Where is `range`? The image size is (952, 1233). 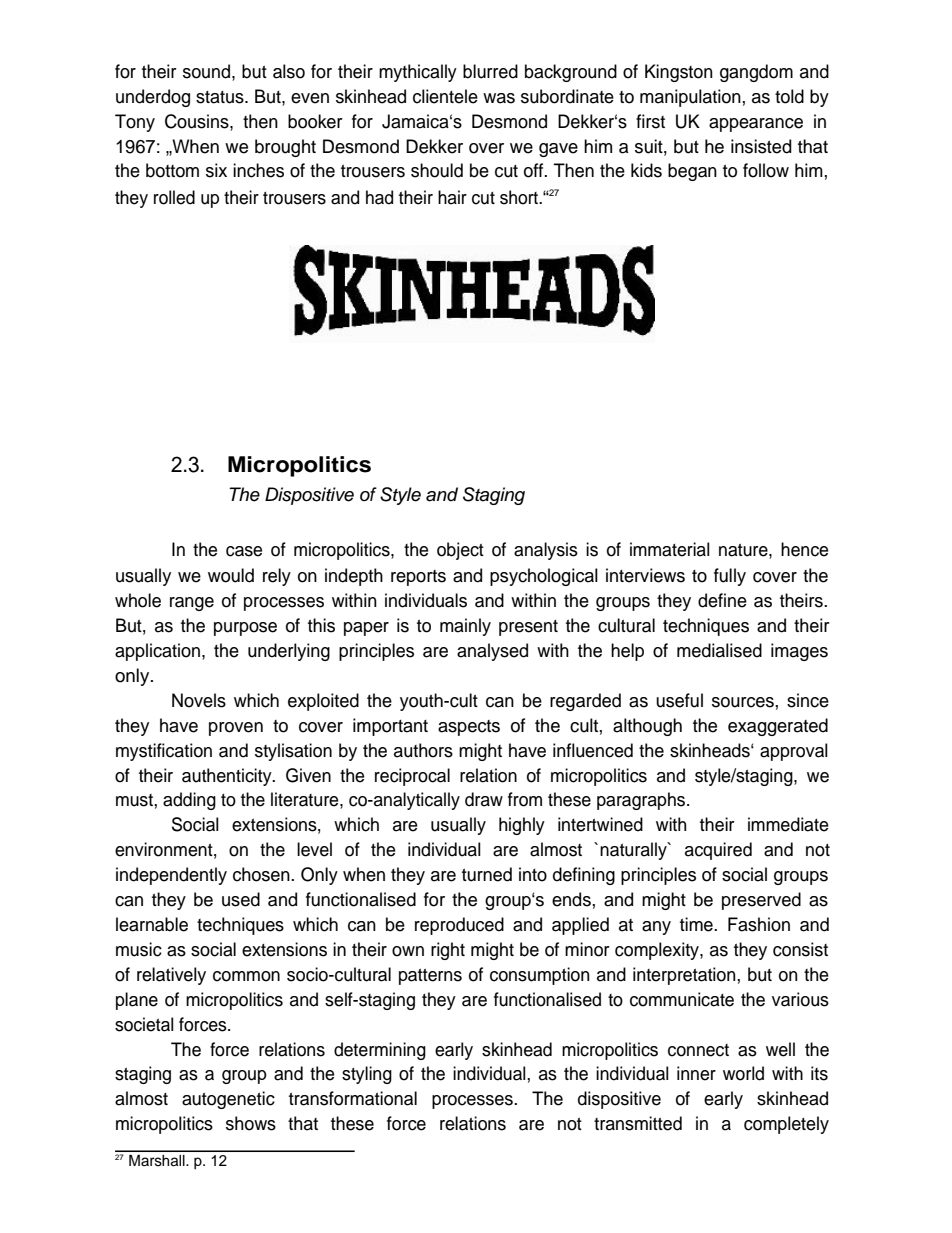
range is located at coordinates (192, 604).
